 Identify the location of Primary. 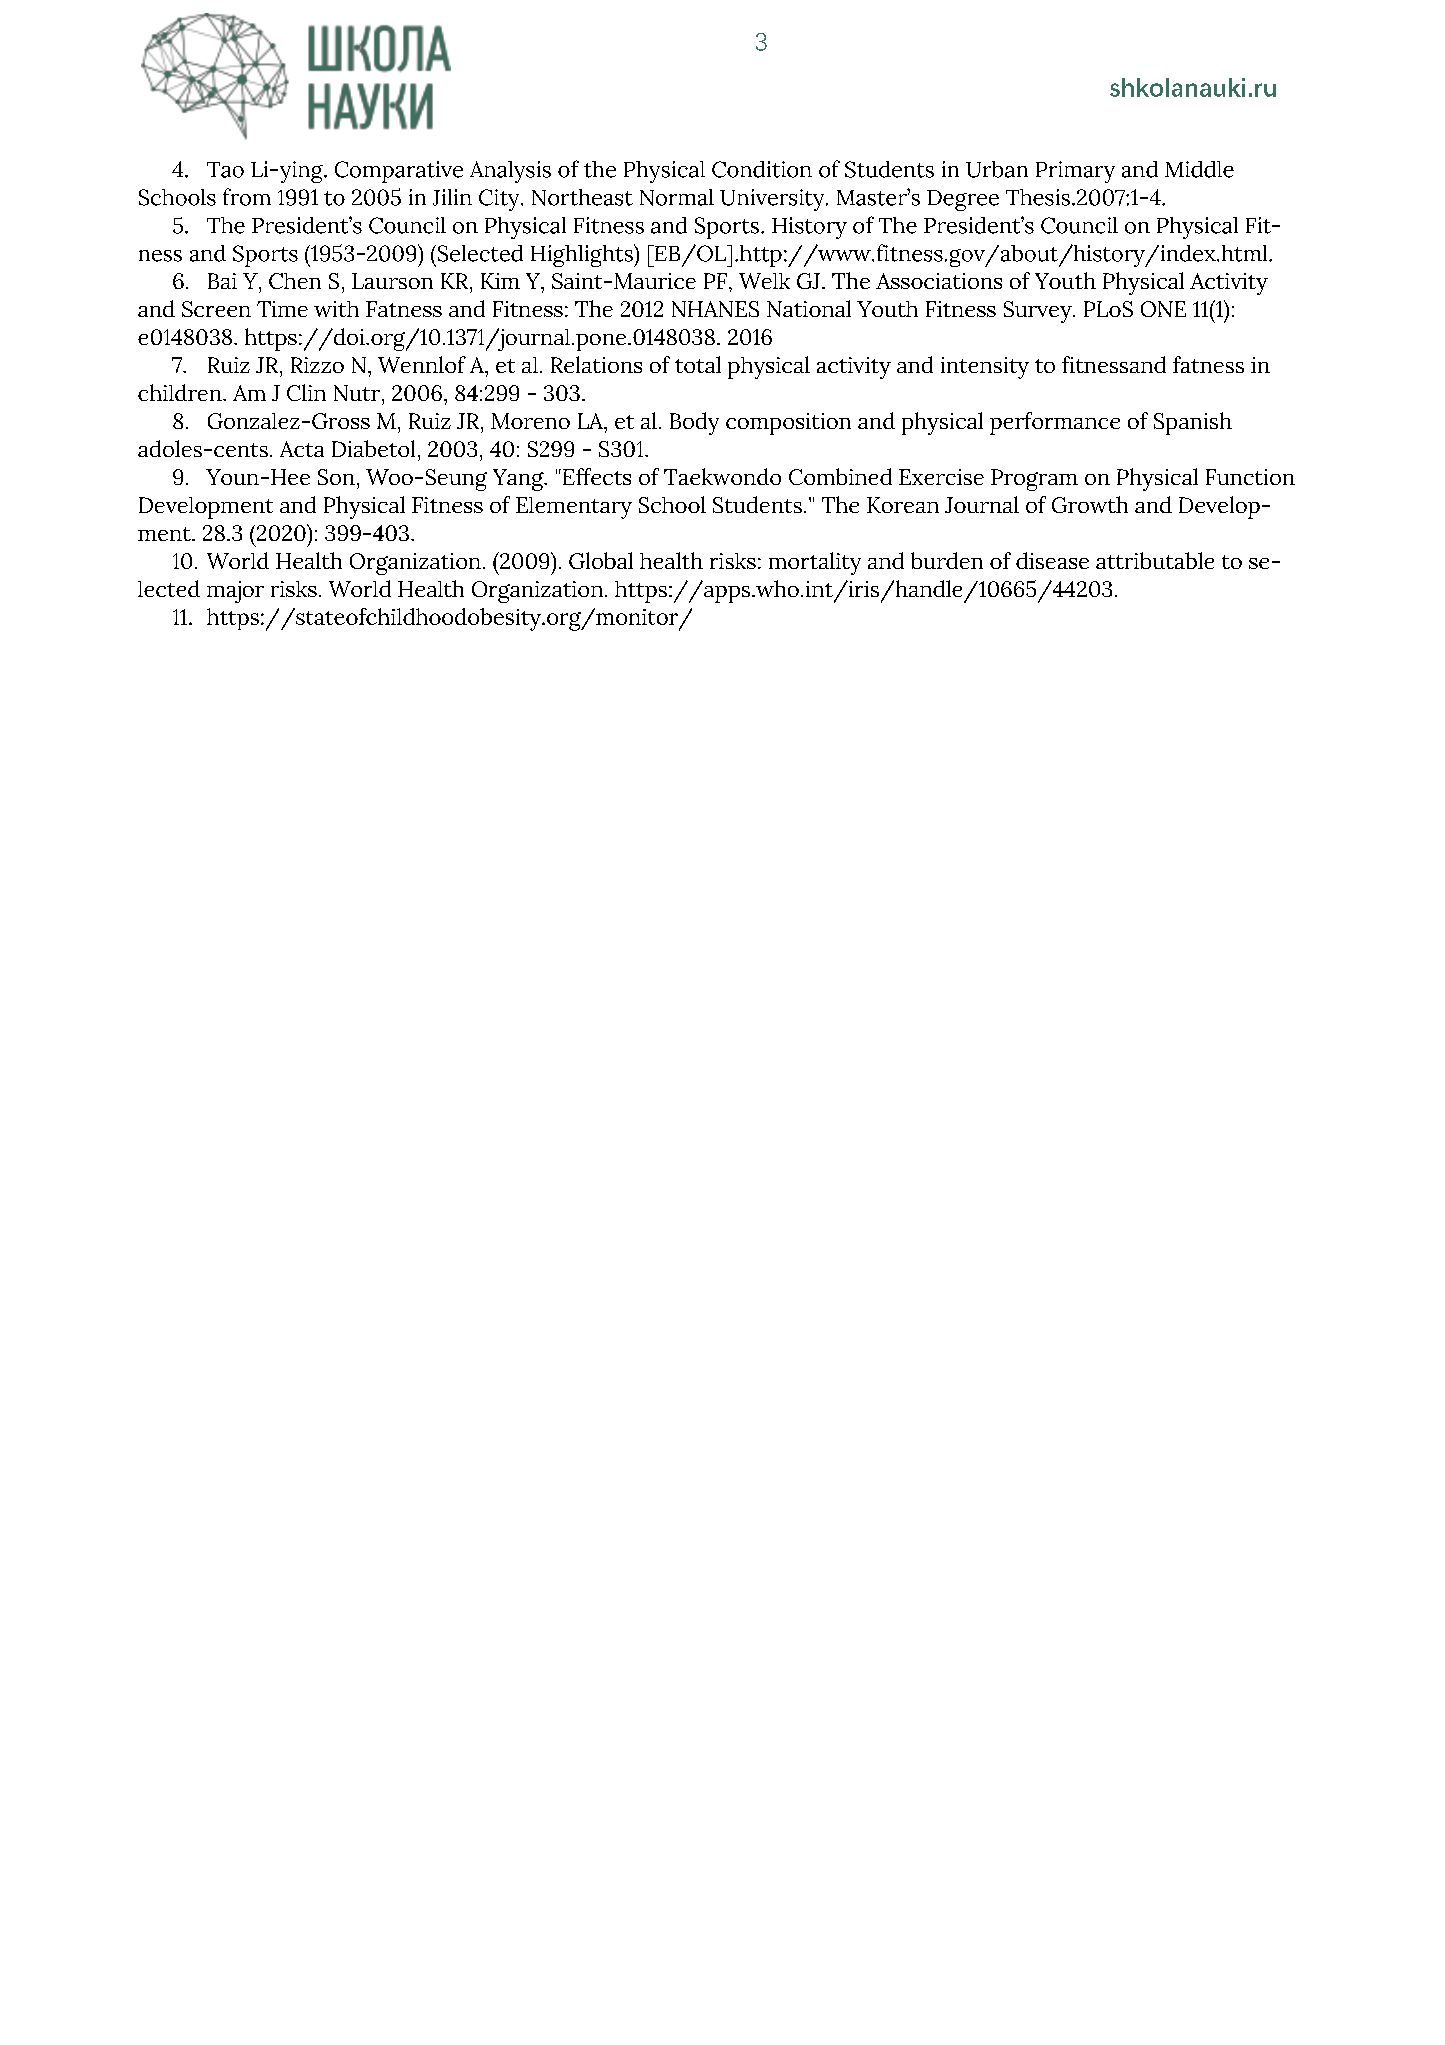
(1075, 172).
